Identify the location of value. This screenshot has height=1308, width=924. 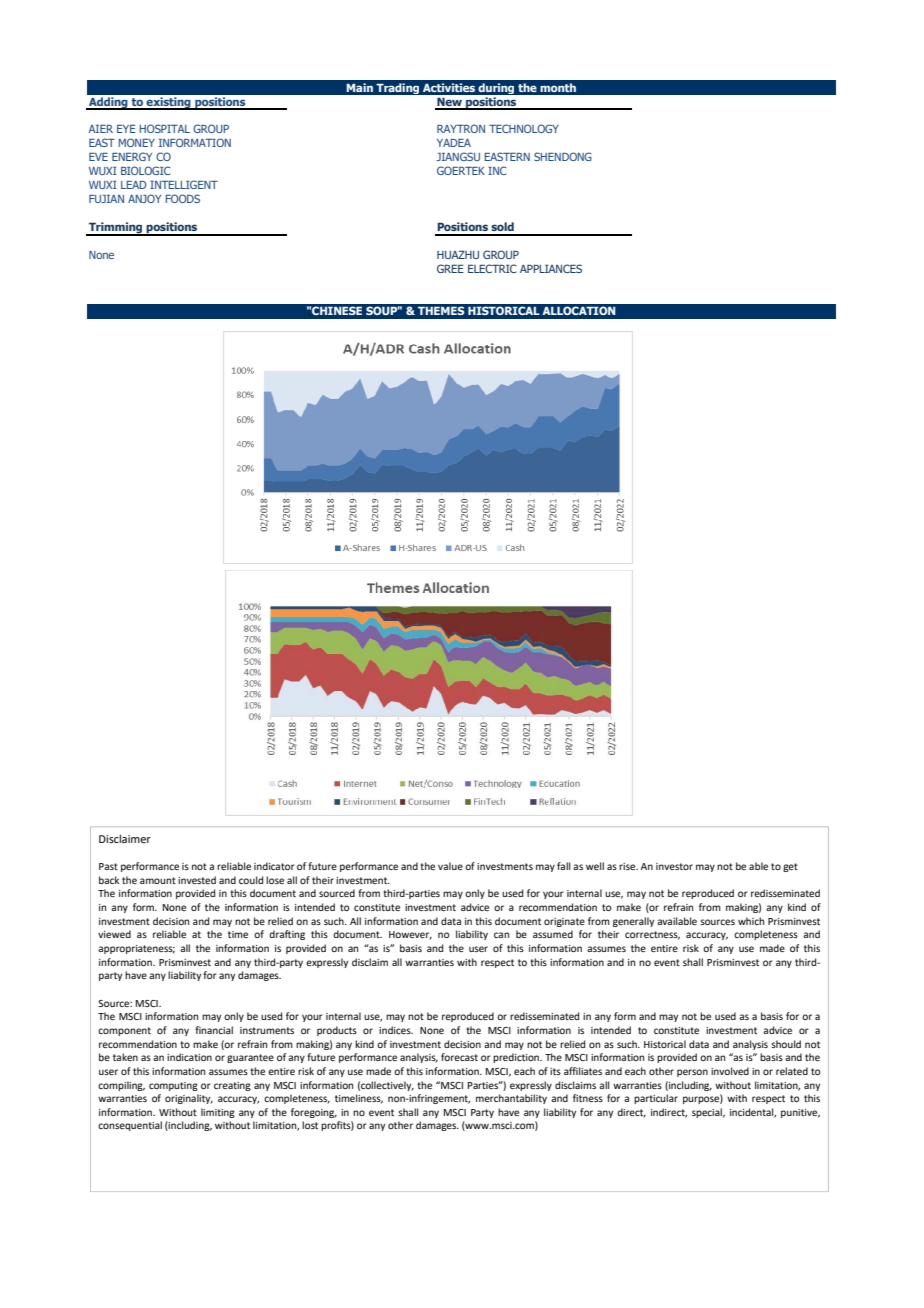
(450, 866).
